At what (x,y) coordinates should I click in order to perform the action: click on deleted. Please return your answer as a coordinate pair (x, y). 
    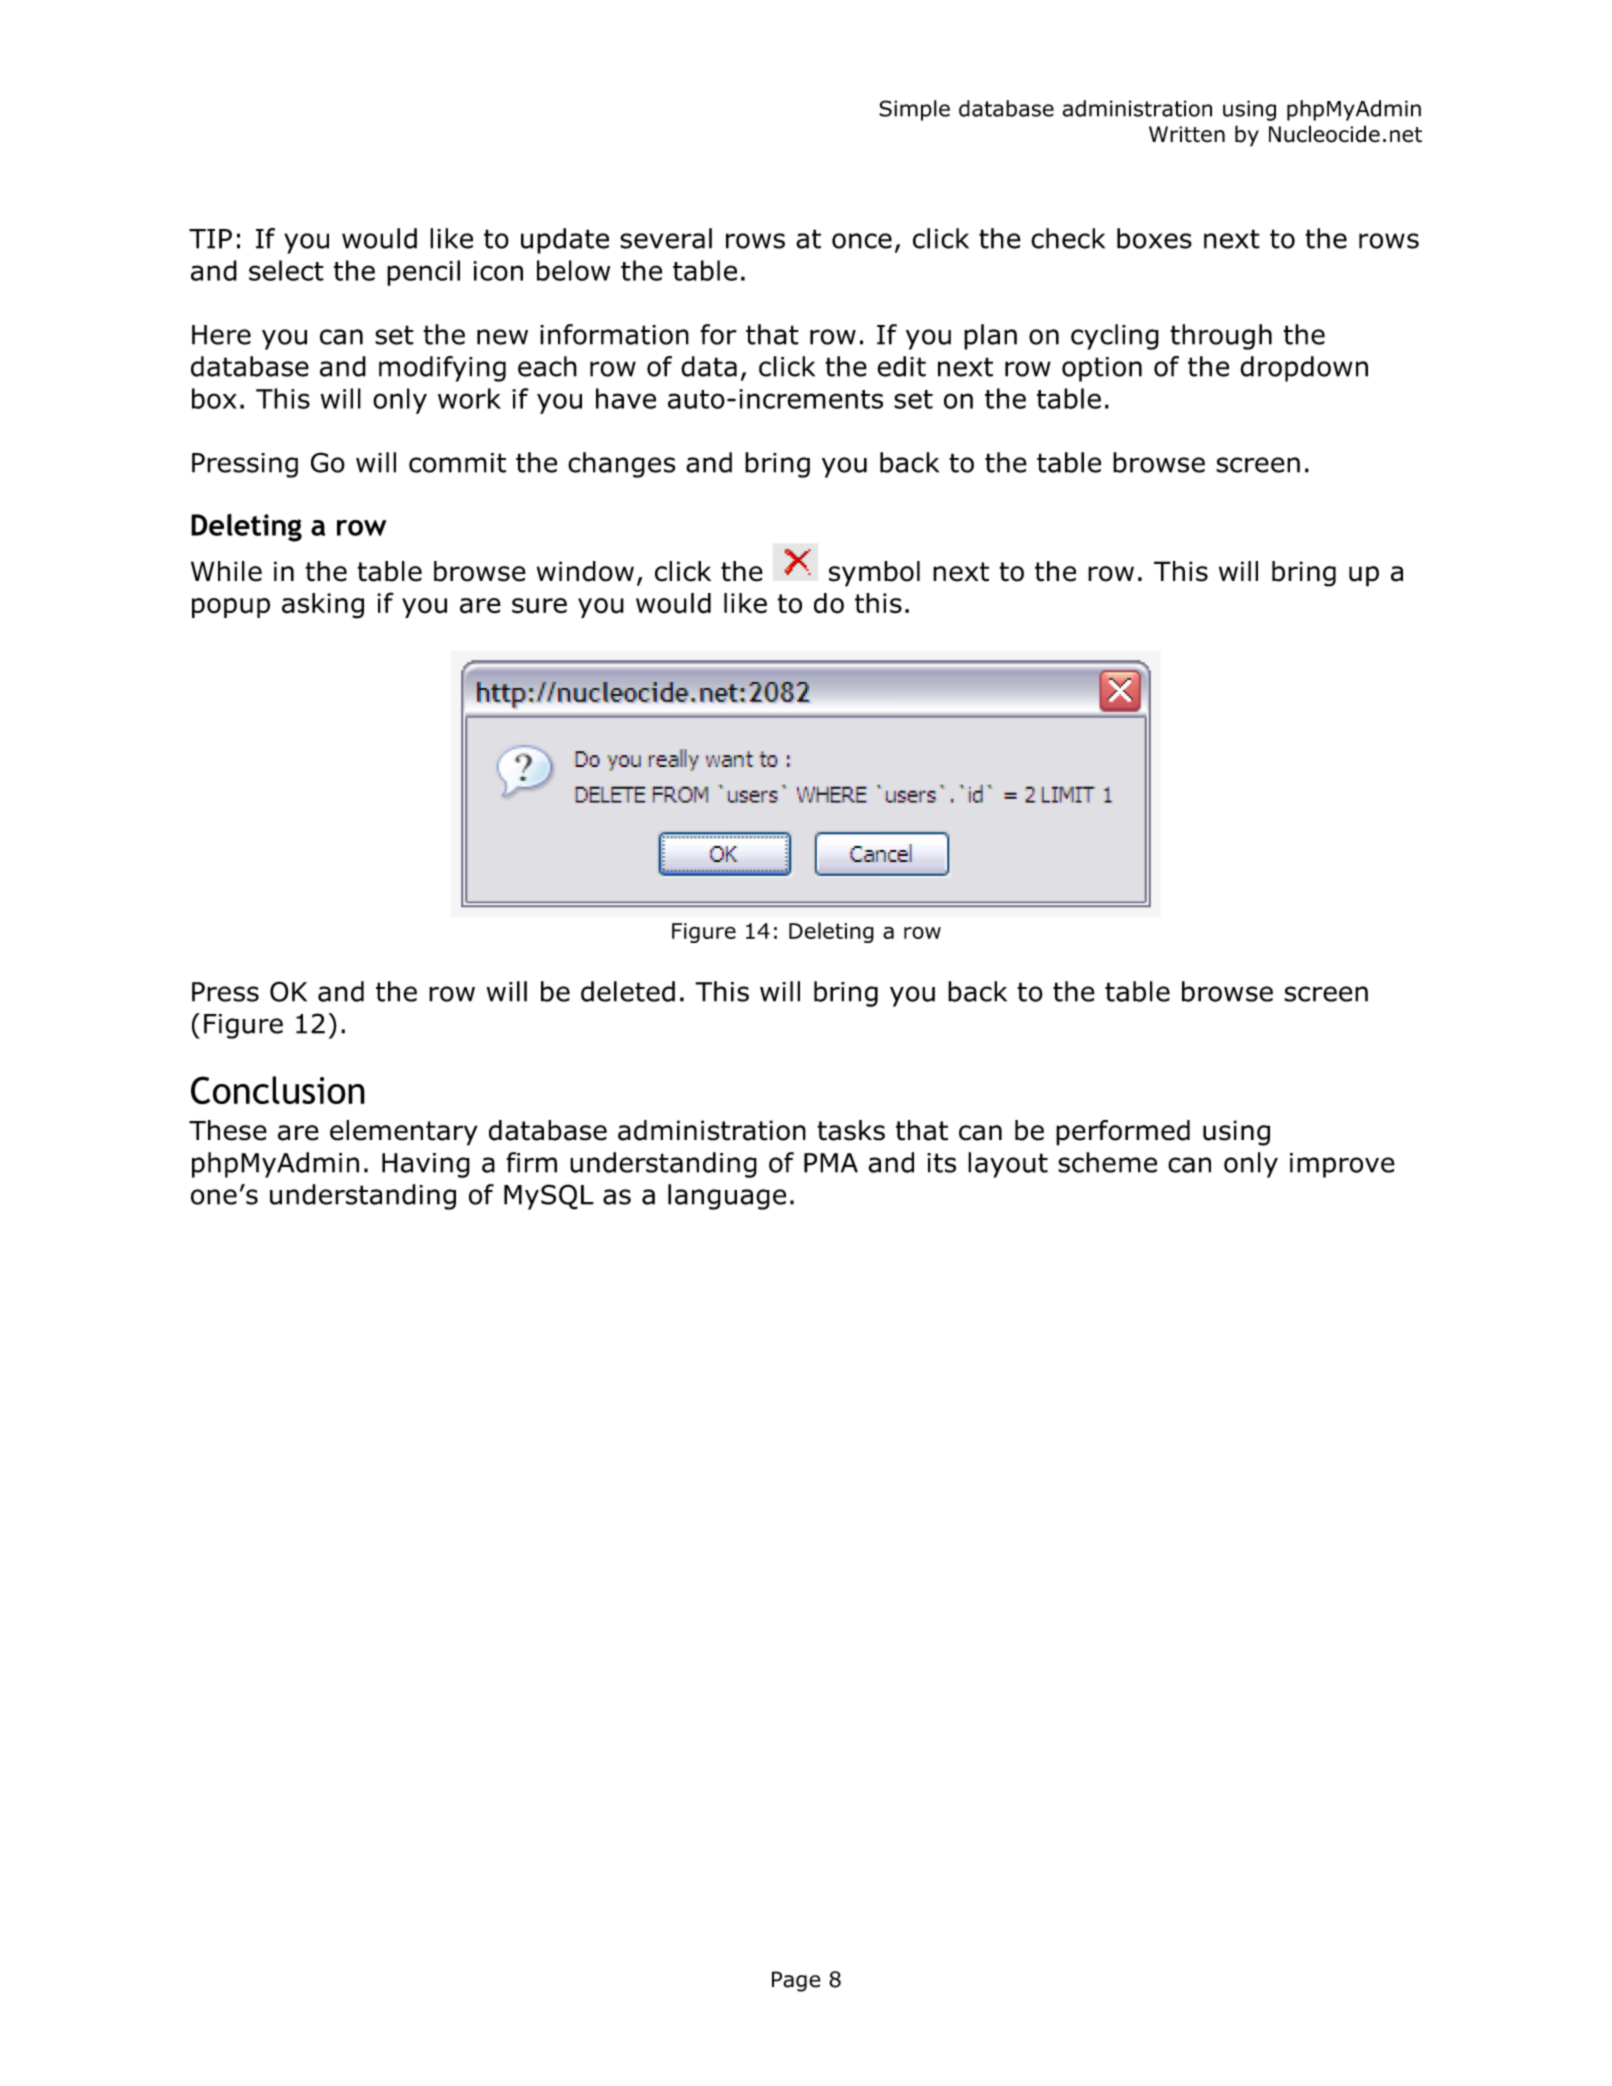
    Looking at the image, I should click on (628, 991).
